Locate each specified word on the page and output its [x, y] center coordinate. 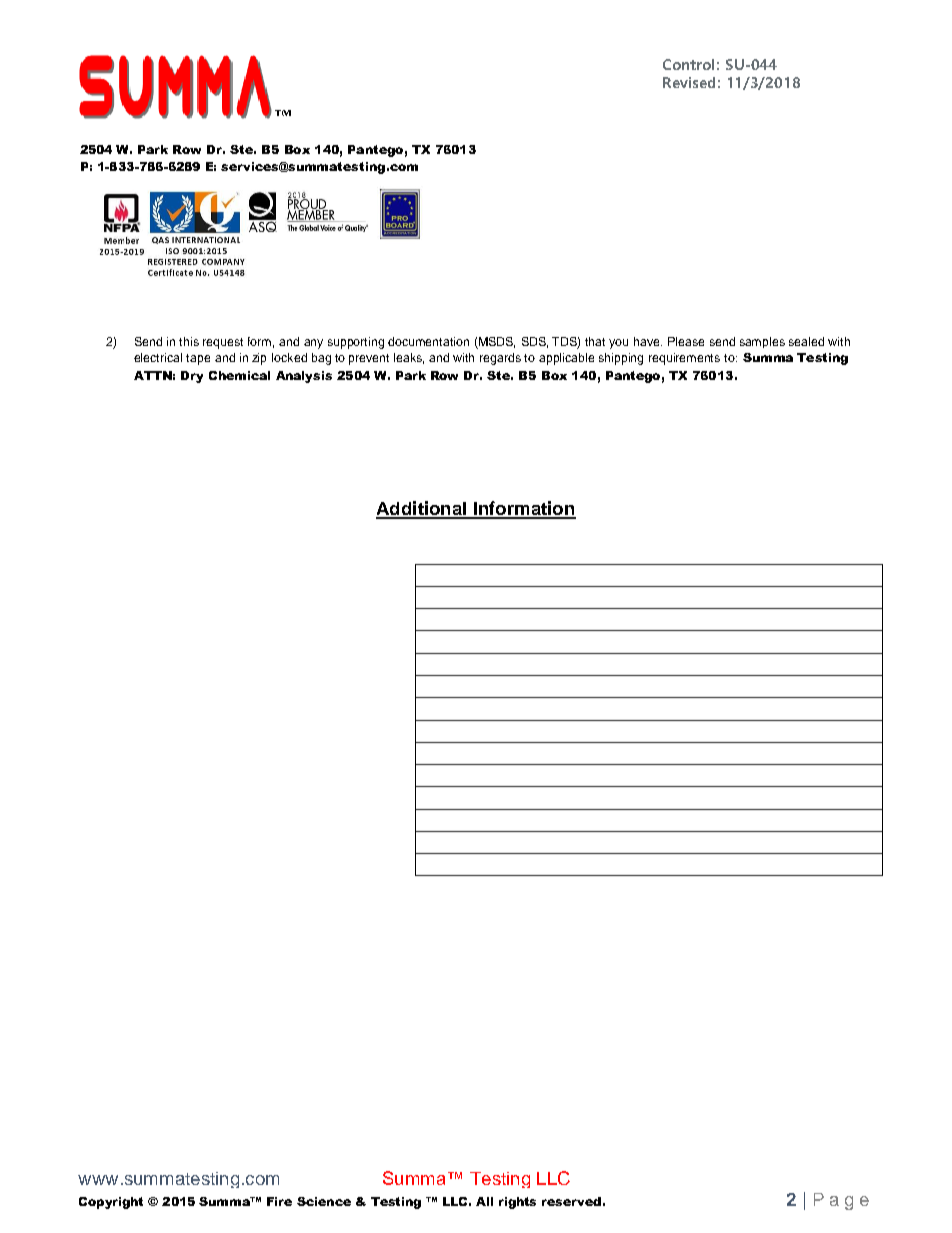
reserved [571, 1201]
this [189, 341]
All [484, 1201]
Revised [689, 82]
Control [688, 64]
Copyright [111, 1203]
